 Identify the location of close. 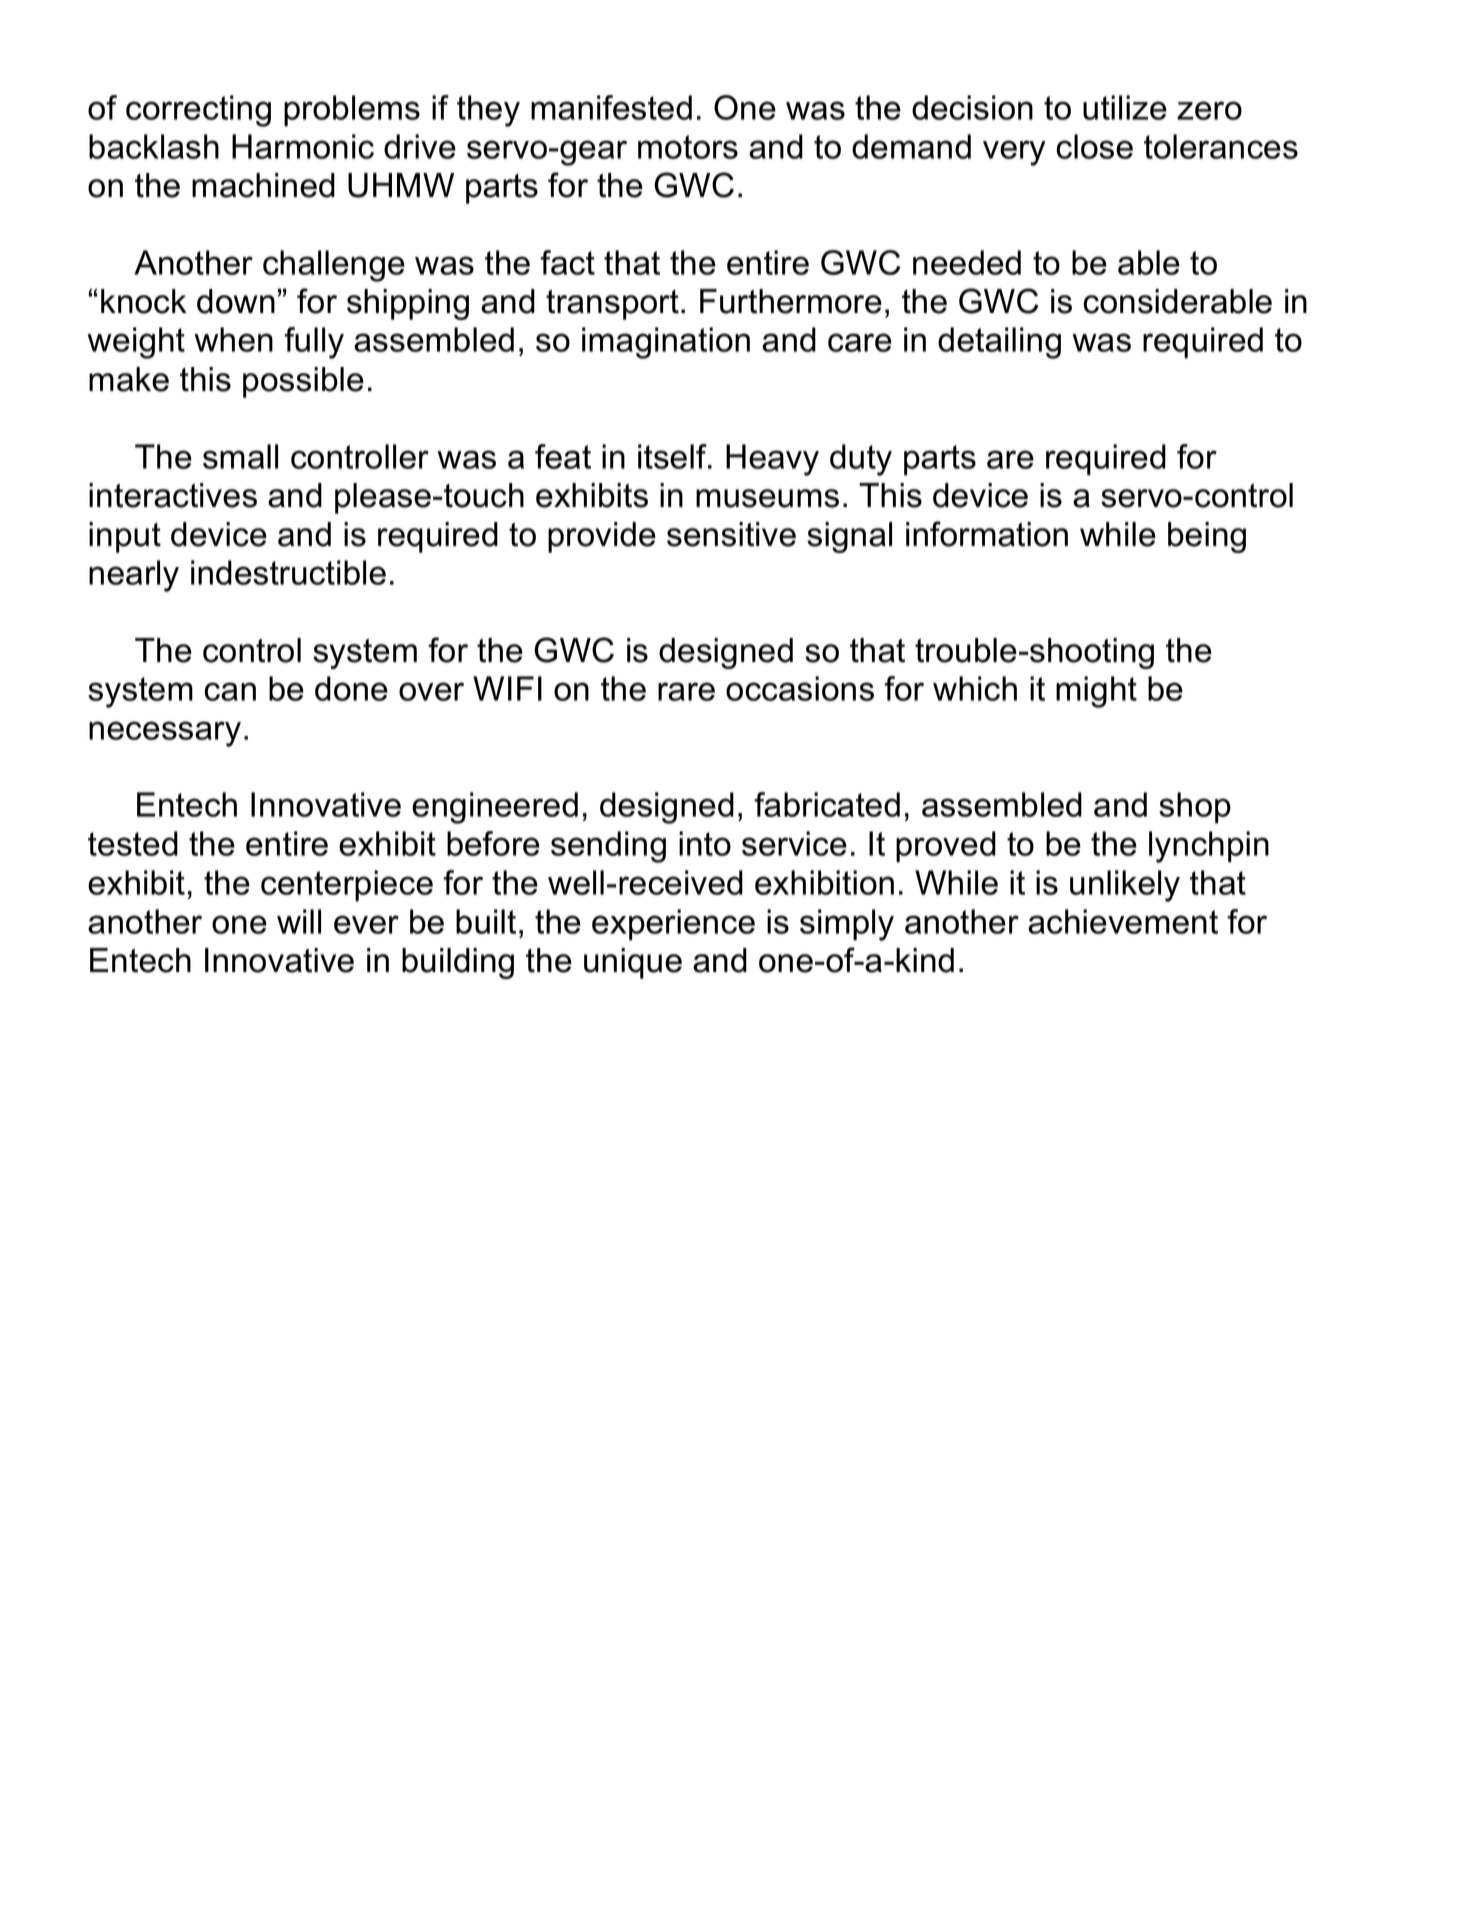
(1094, 146).
